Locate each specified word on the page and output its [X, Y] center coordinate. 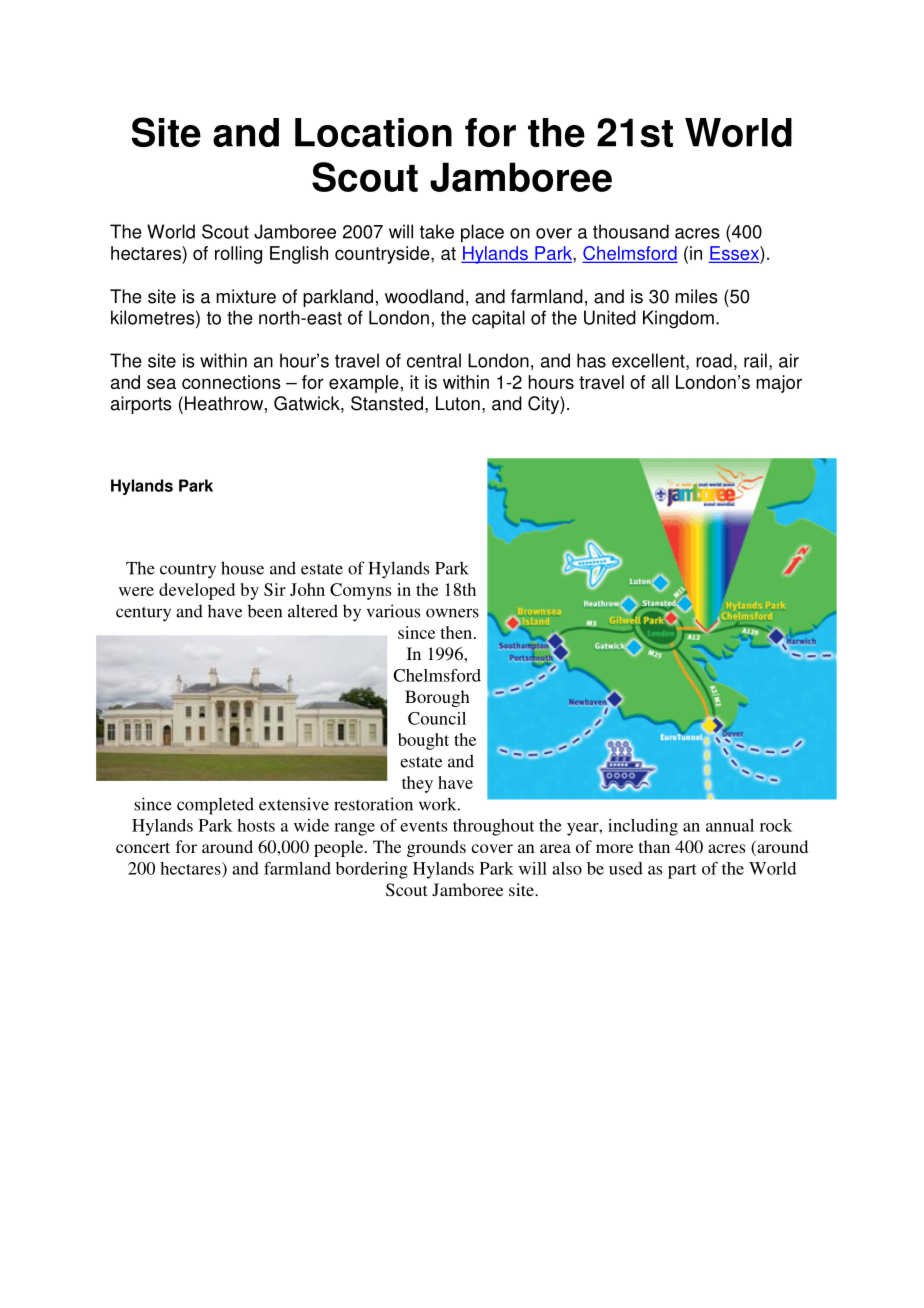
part [682, 871]
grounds [436, 848]
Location [373, 132]
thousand [631, 231]
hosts [256, 825]
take [437, 231]
